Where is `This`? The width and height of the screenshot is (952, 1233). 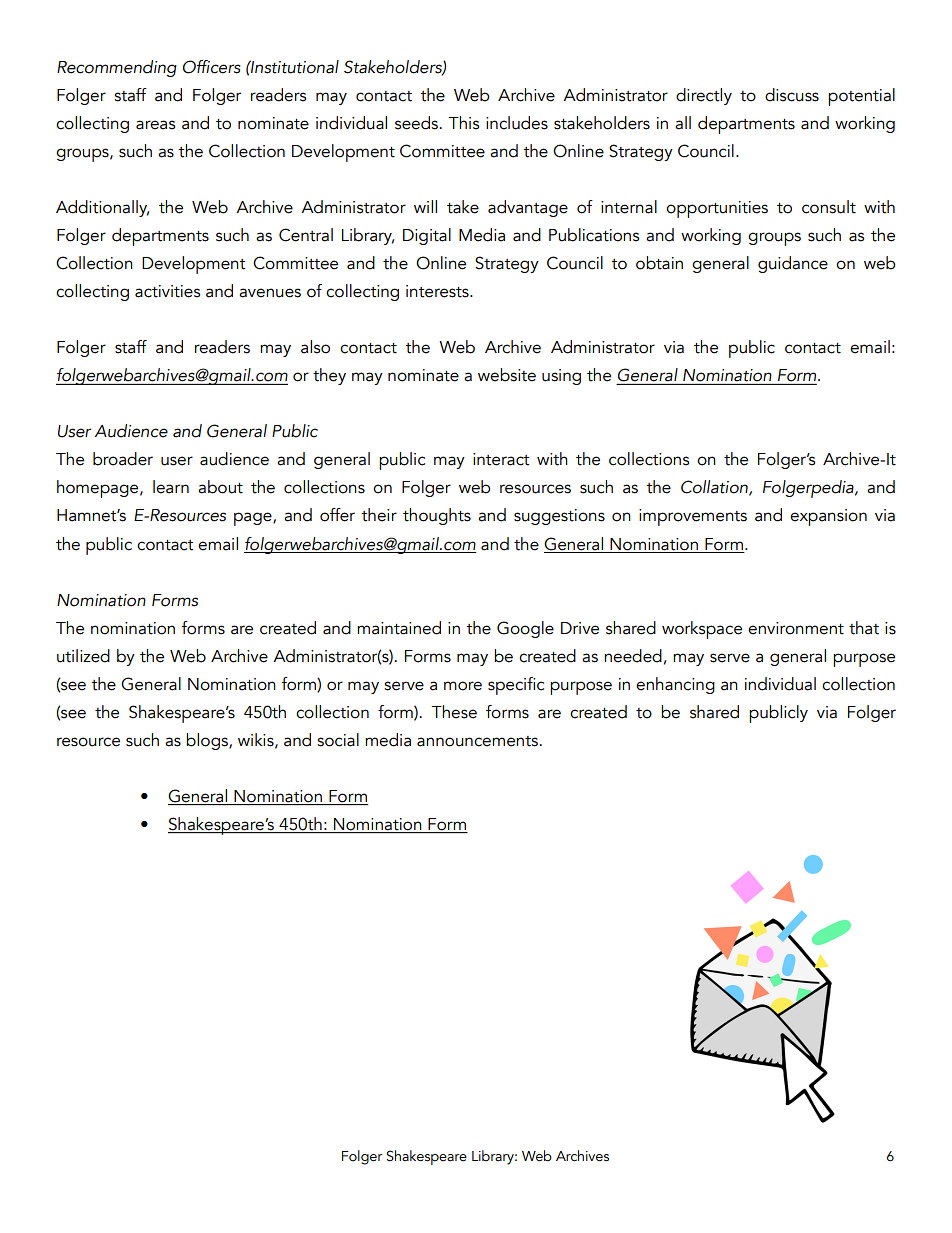 This is located at coordinates (463, 123).
